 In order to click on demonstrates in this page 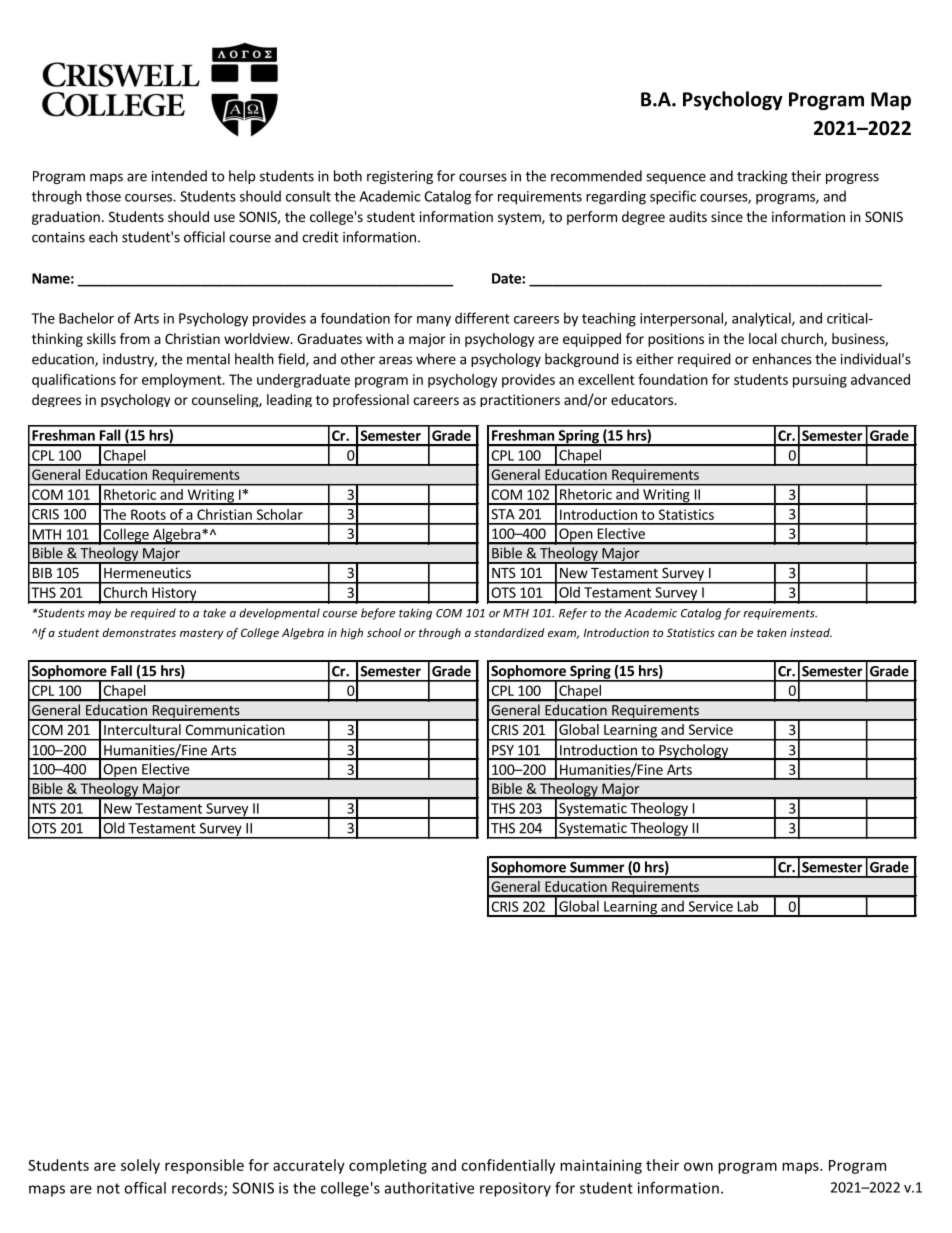, I will do `click(139, 632)`.
